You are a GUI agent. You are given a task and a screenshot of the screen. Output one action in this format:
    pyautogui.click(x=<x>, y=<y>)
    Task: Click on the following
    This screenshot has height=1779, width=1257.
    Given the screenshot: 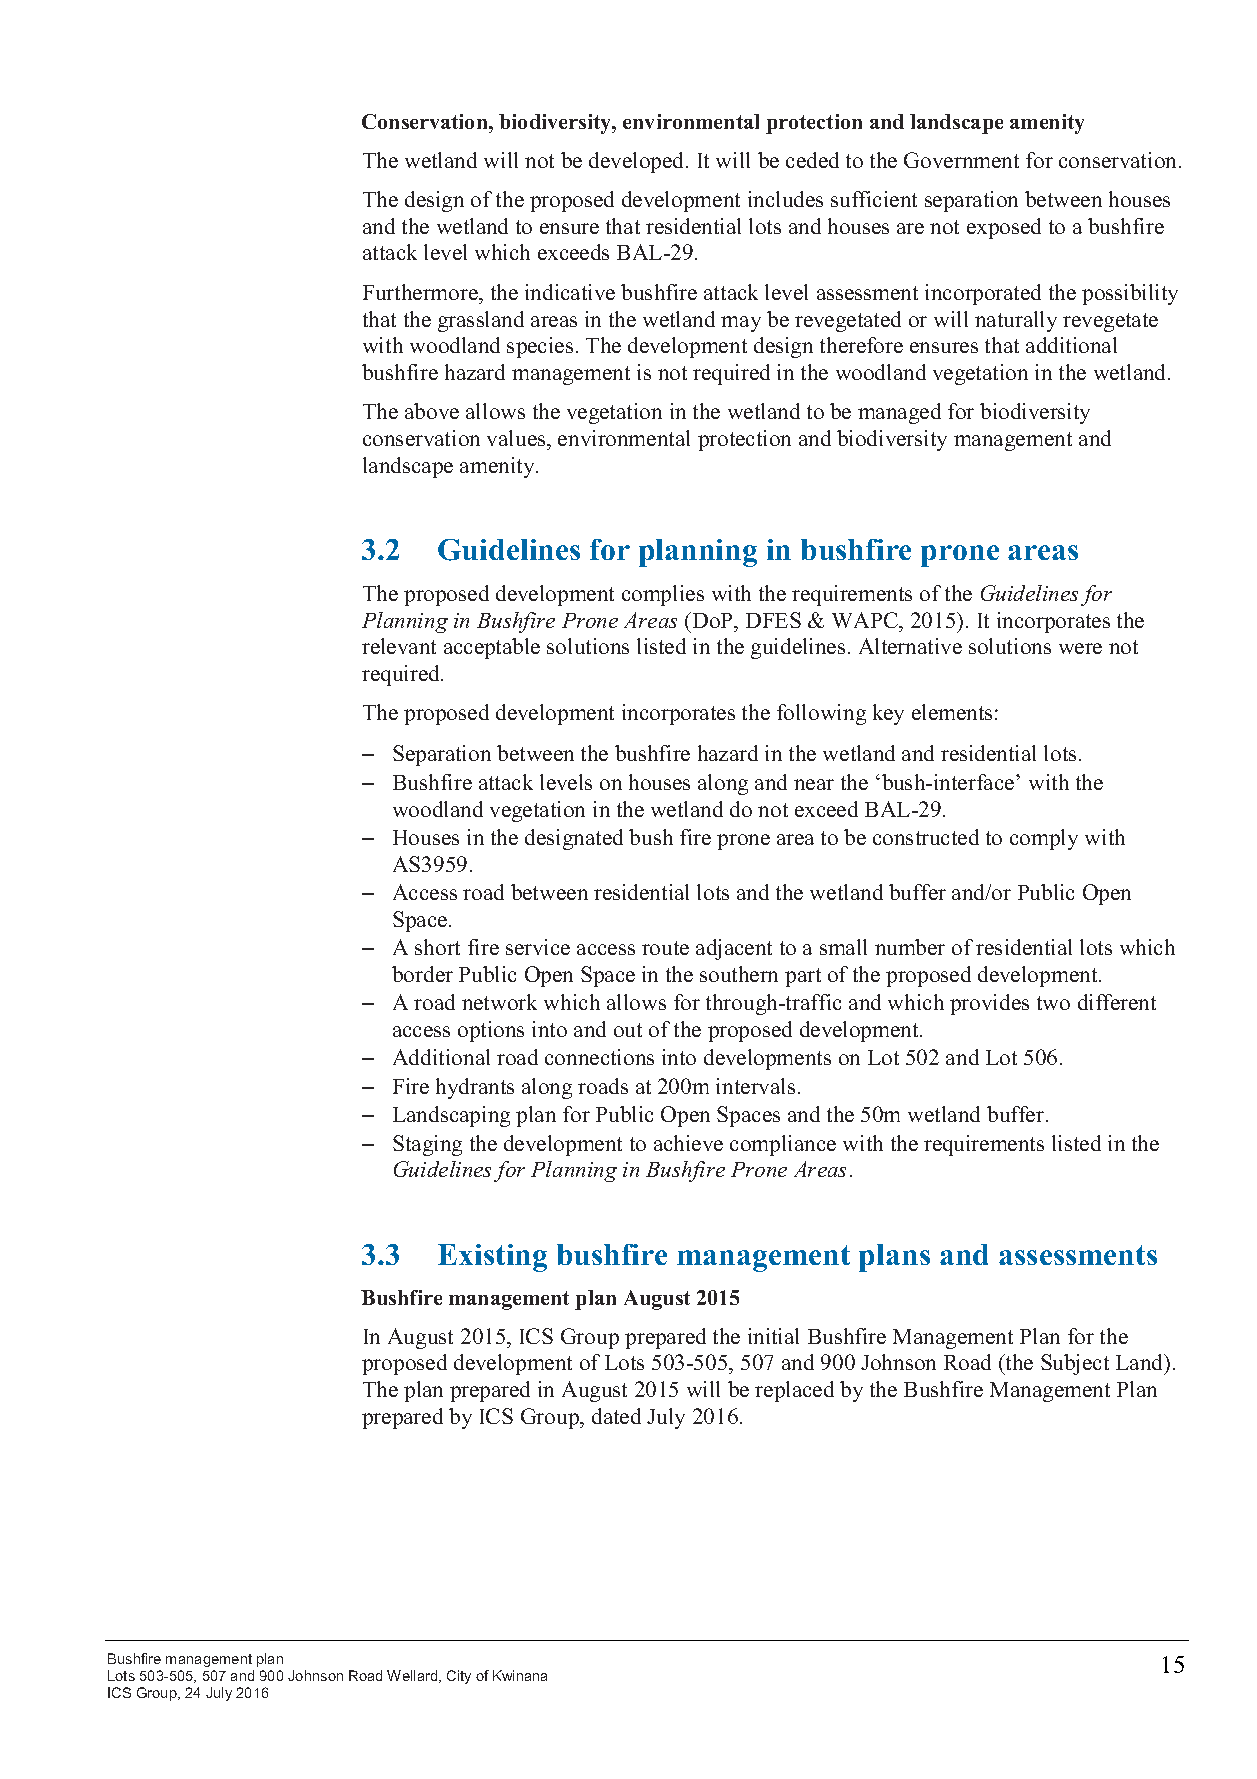 What is the action you would take?
    pyautogui.click(x=821, y=714)
